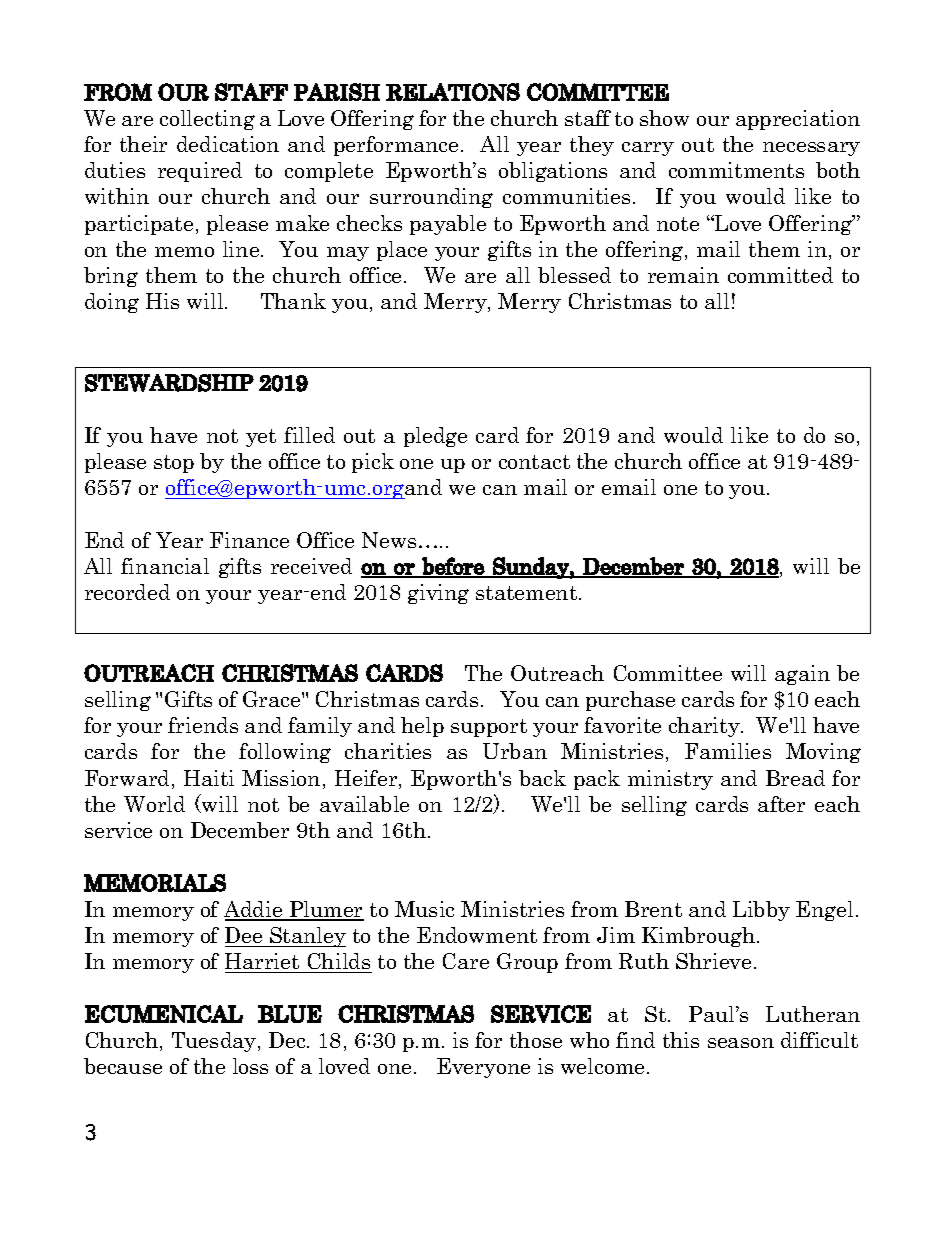  What do you see at coordinates (483, 1068) in the screenshot?
I see `Everyone` at bounding box center [483, 1068].
